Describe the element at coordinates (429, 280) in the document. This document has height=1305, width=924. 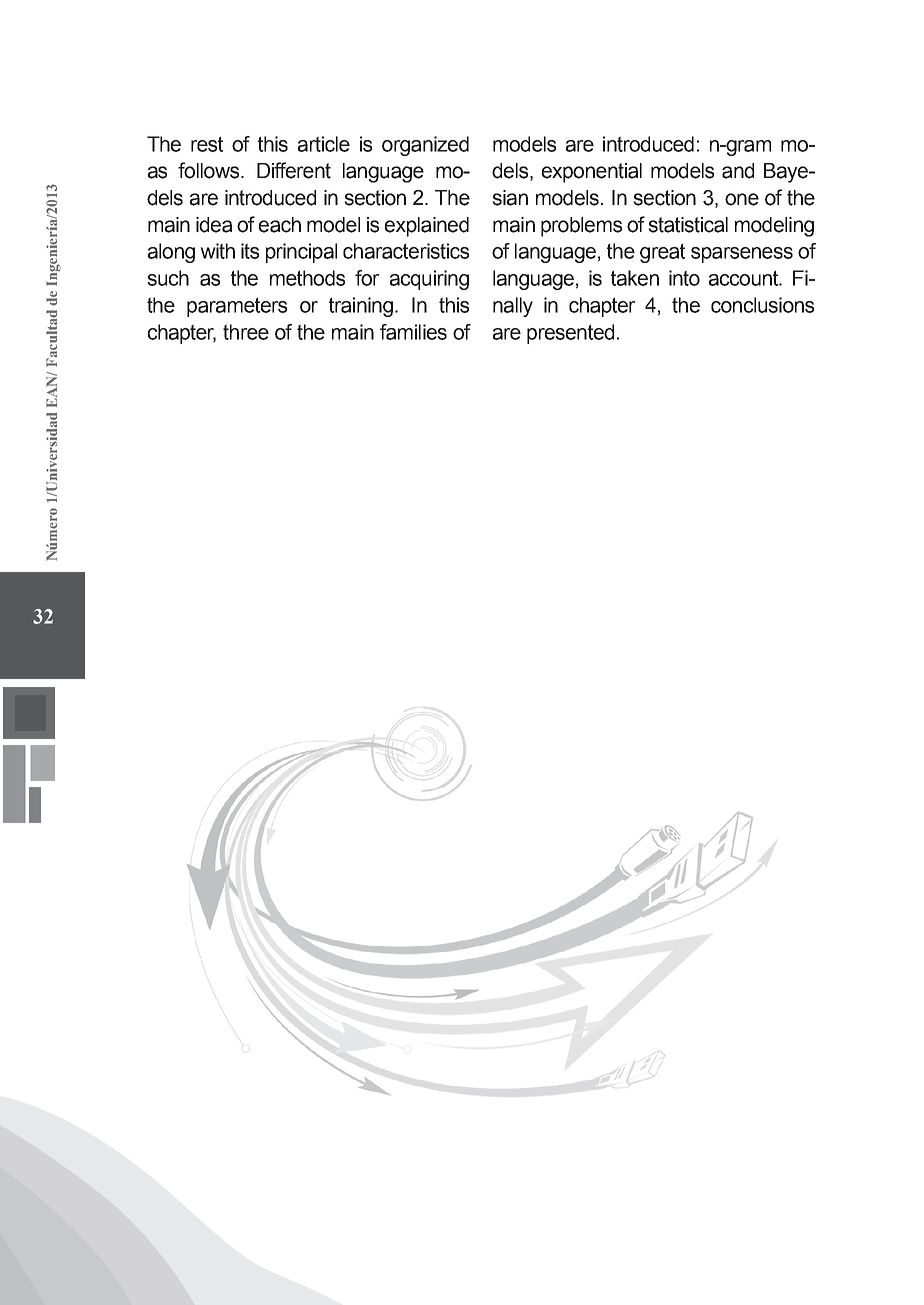
I see `acquiring` at that location.
